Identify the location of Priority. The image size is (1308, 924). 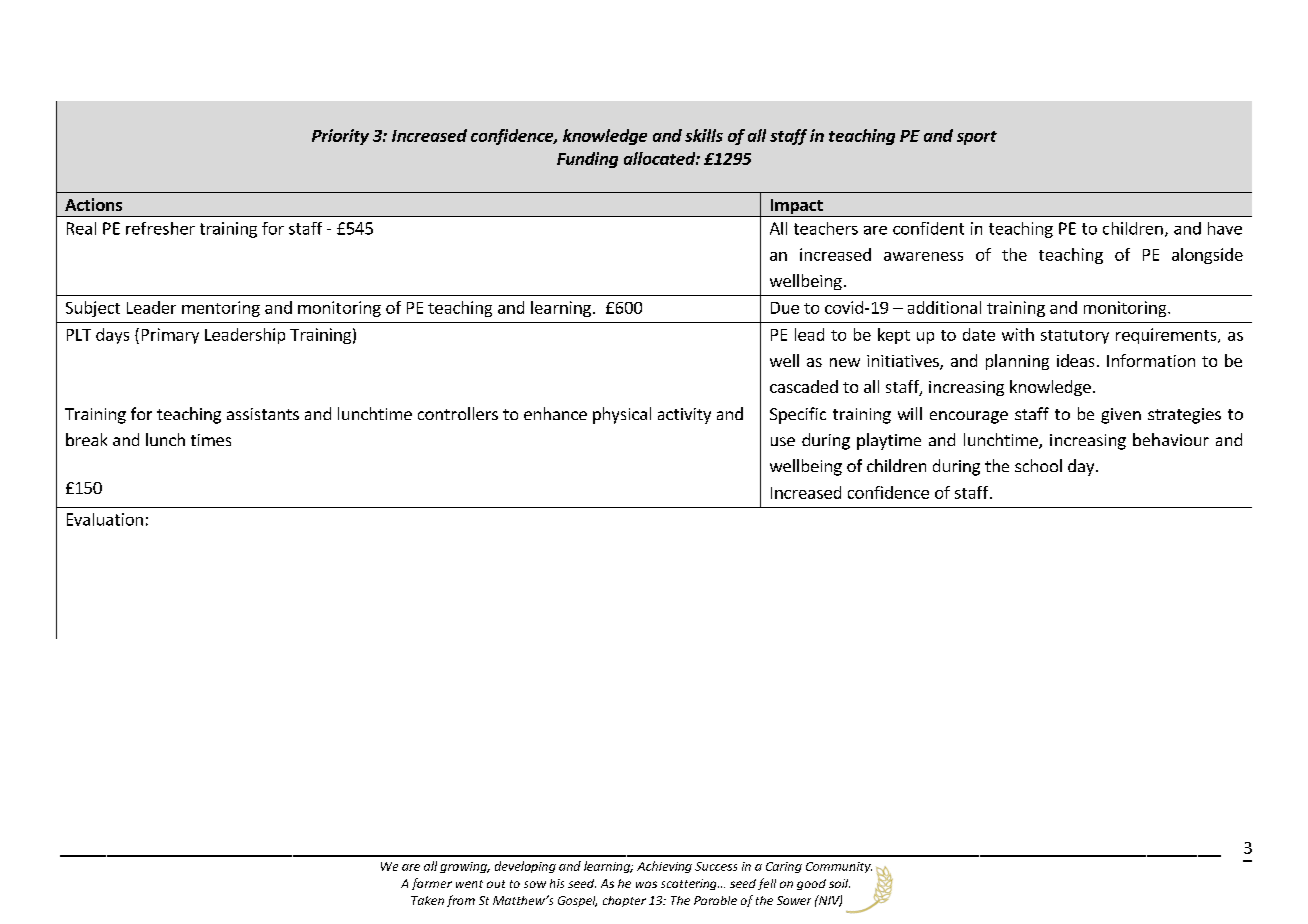
(340, 137).
